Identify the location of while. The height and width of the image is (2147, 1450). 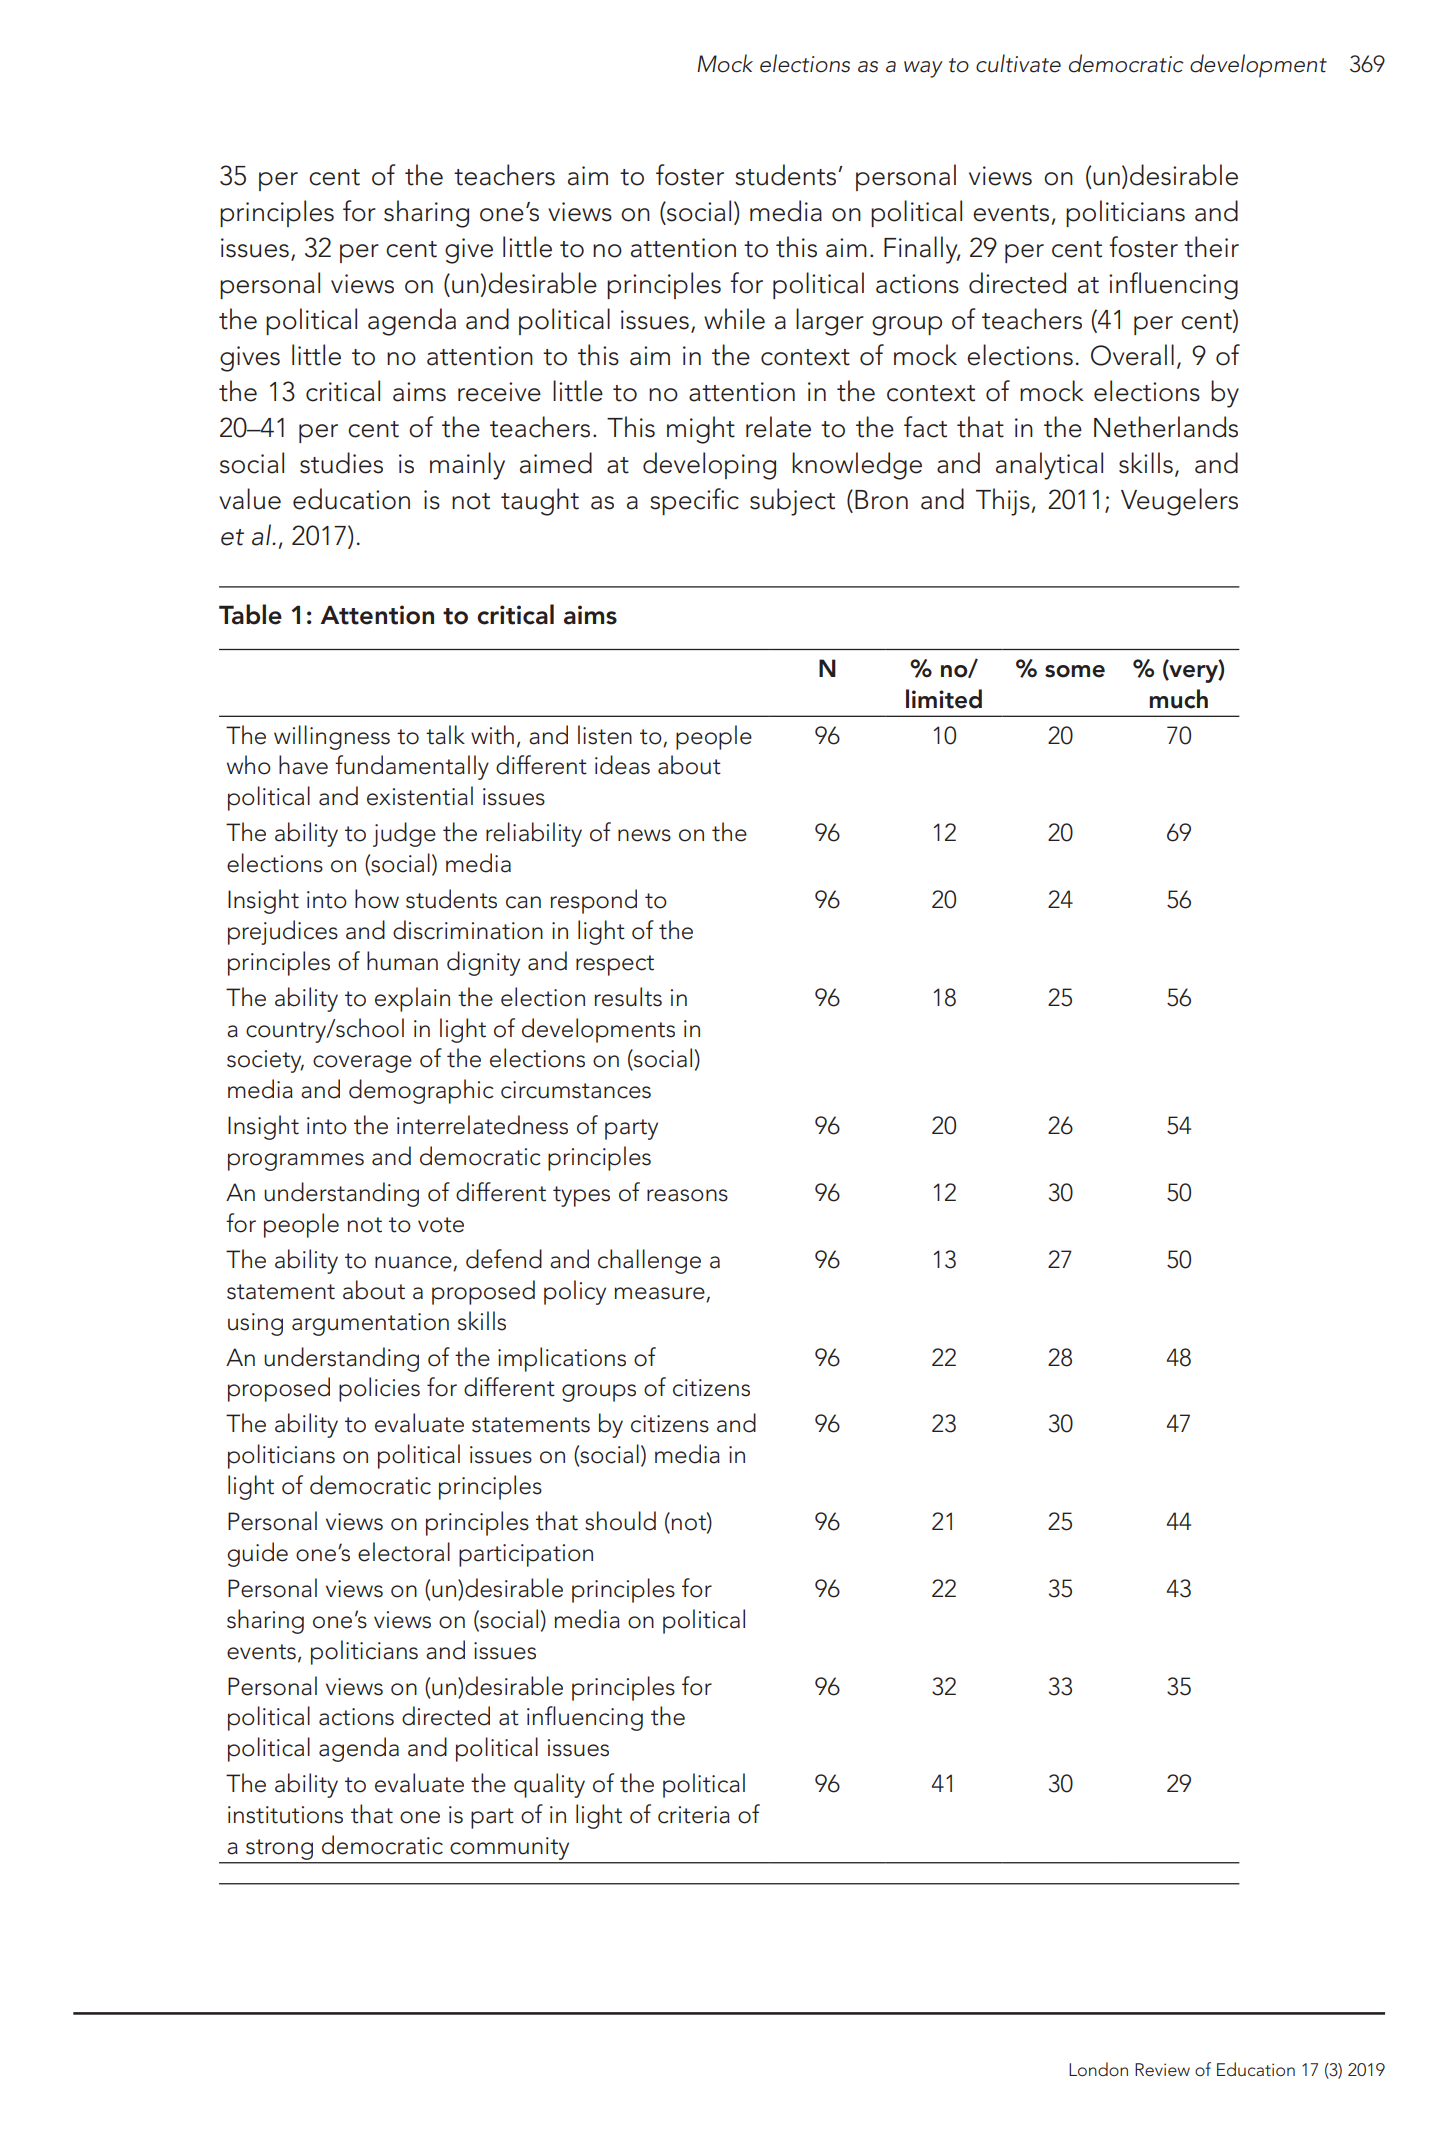
(734, 319).
